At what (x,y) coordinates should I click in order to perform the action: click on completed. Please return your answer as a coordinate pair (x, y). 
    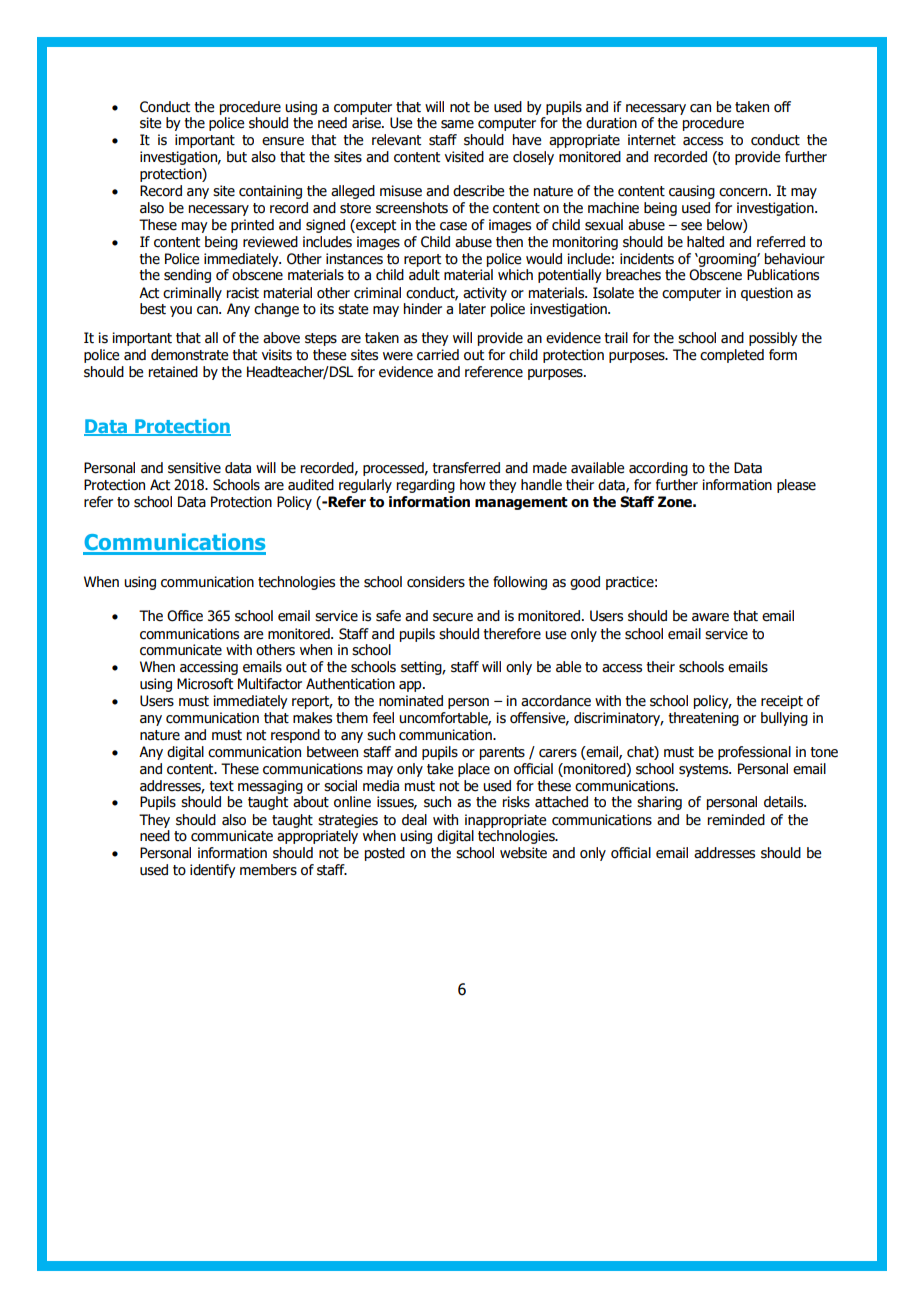
    Looking at the image, I should click on (732, 356).
